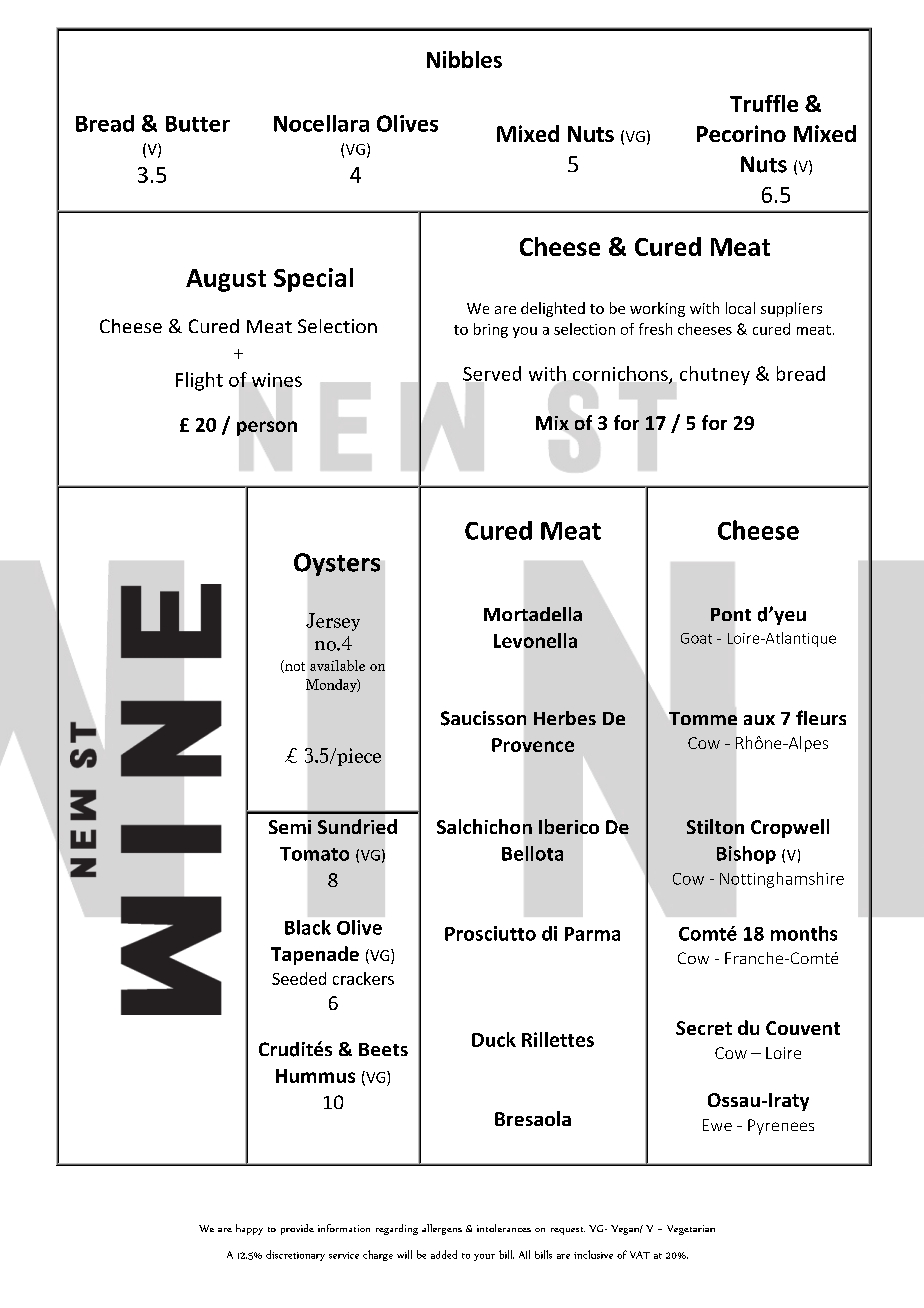 The height and width of the screenshot is (1308, 924). I want to click on wines, so click(277, 380).
